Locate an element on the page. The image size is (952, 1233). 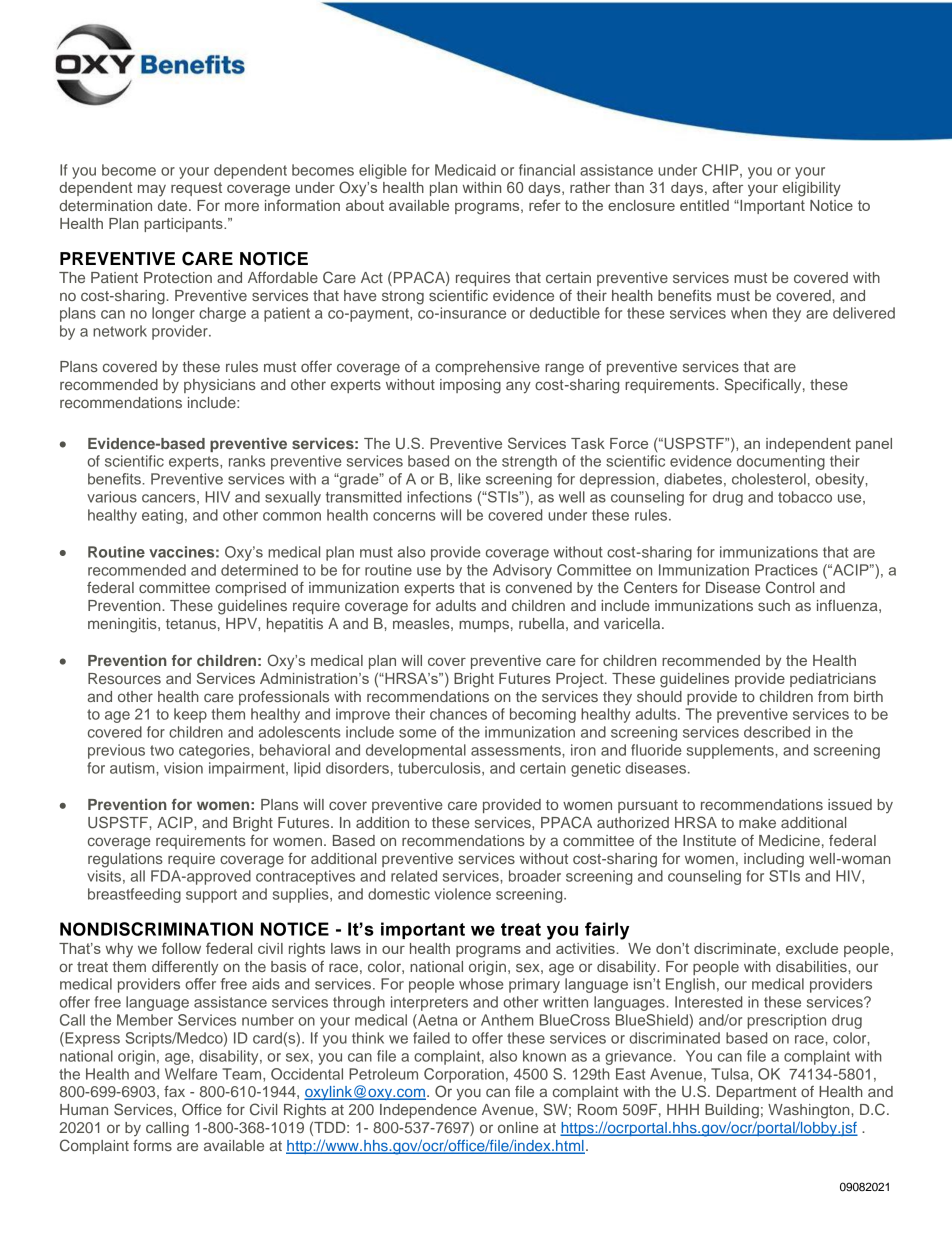
Medicaid is located at coordinates (465, 170).
